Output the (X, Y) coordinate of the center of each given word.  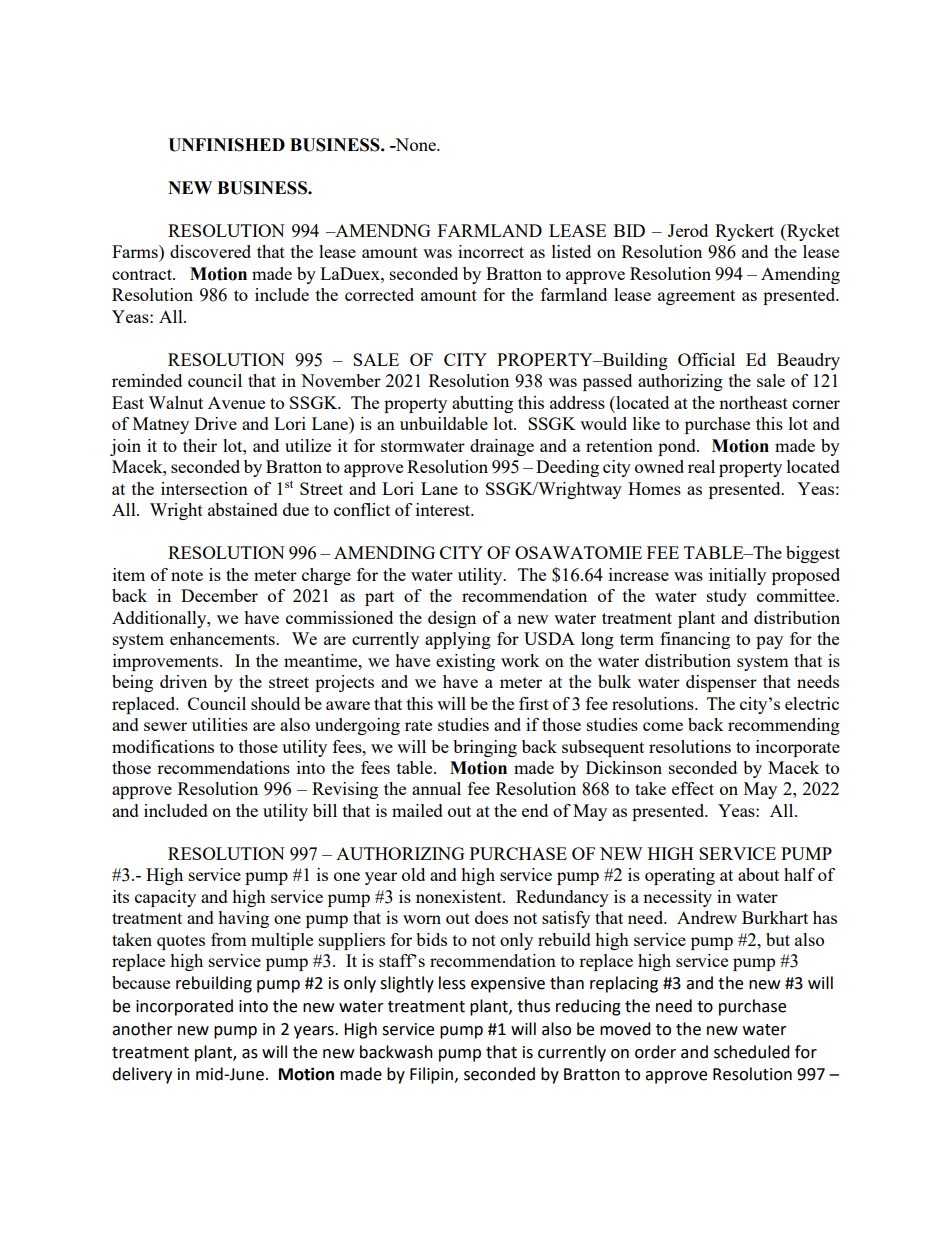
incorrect (491, 251)
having (243, 919)
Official (706, 359)
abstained (243, 509)
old (413, 874)
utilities (220, 724)
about (758, 874)
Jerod (688, 230)
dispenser (721, 683)
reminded (147, 380)
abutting (482, 404)
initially (737, 576)
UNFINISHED (226, 145)
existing (465, 662)
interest (444, 509)
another (142, 1029)
